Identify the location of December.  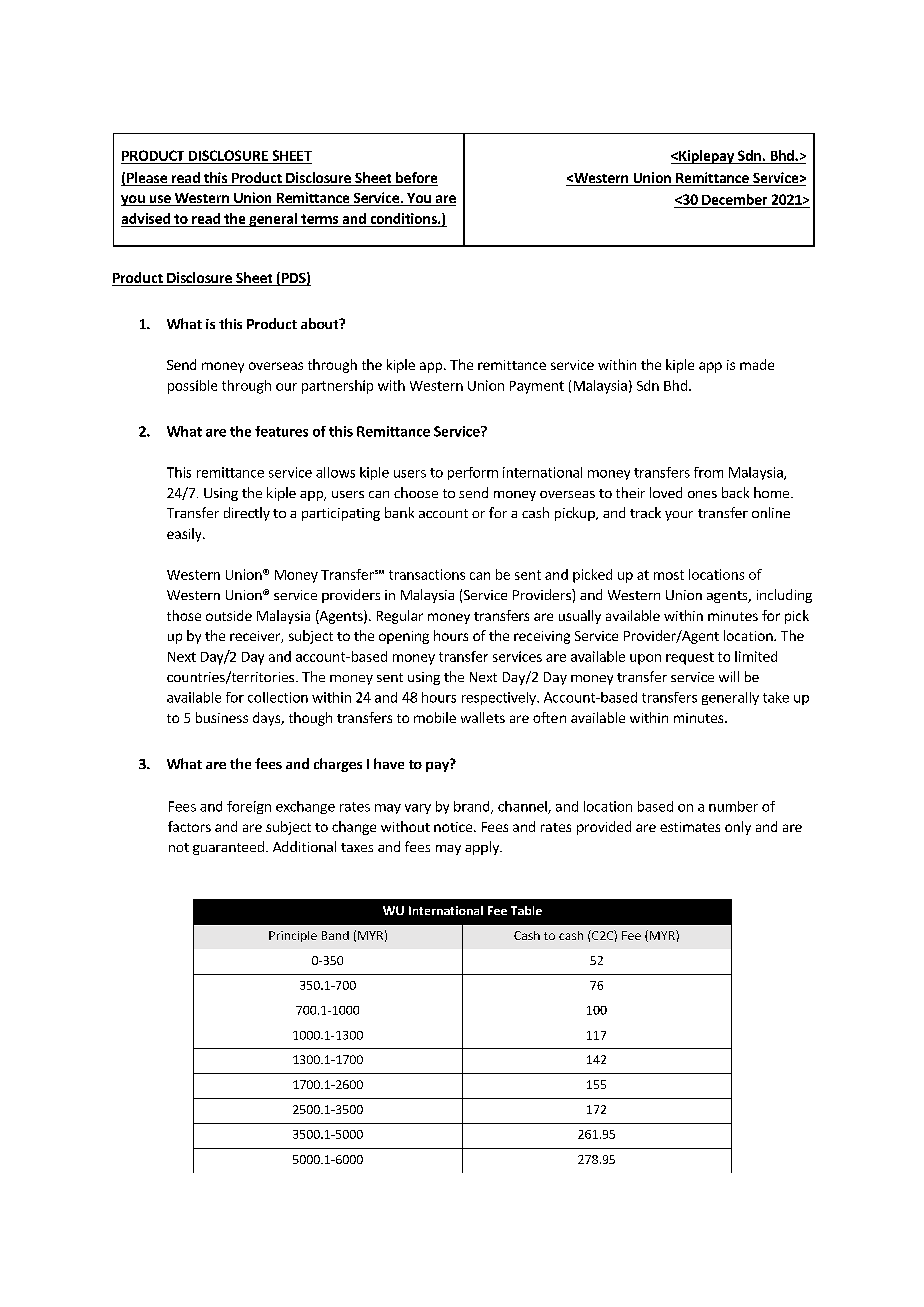
(734, 199).
